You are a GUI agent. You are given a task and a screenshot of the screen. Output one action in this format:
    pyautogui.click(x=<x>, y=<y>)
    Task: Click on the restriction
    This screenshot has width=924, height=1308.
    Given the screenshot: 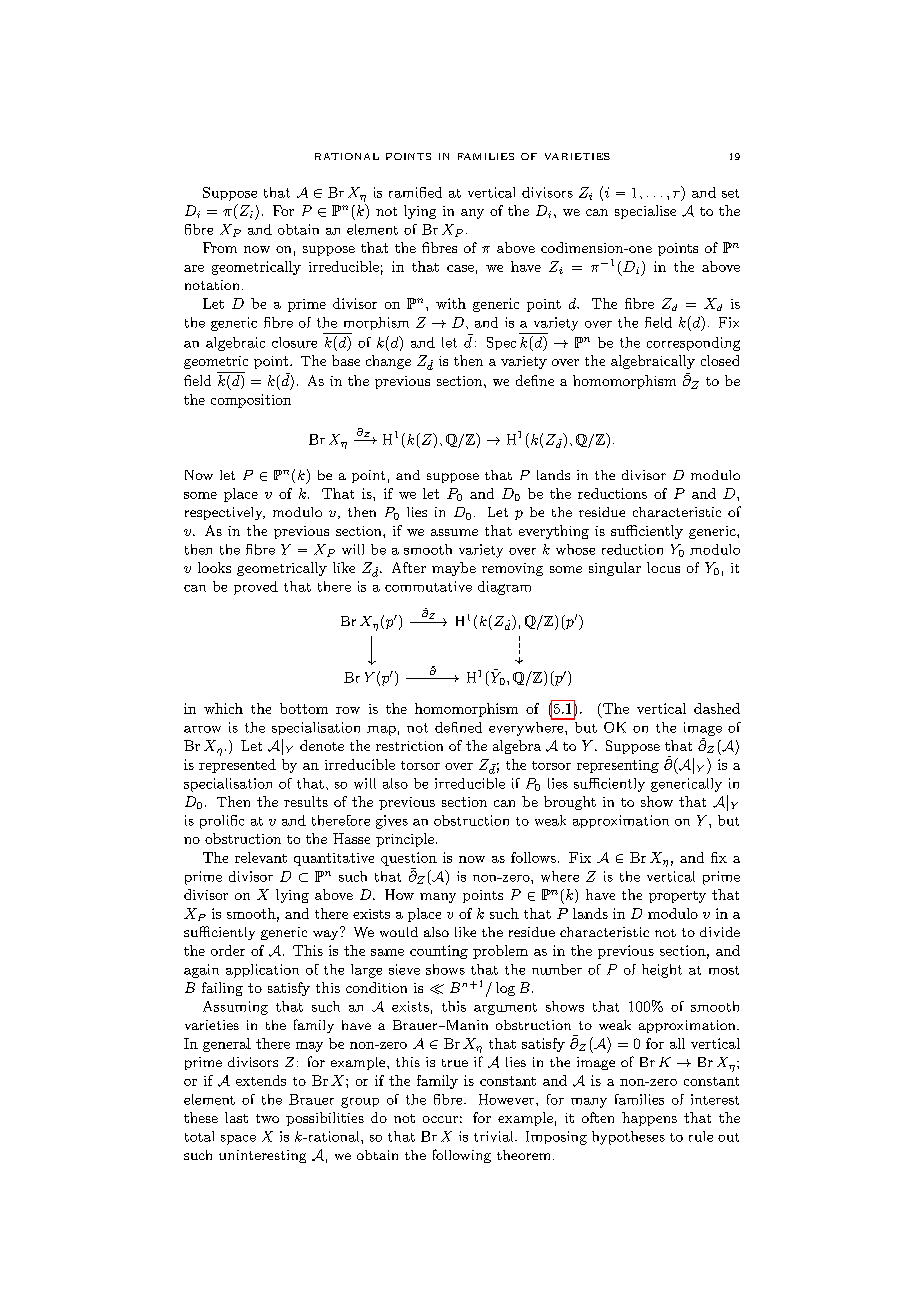 What is the action you would take?
    pyautogui.click(x=409, y=746)
